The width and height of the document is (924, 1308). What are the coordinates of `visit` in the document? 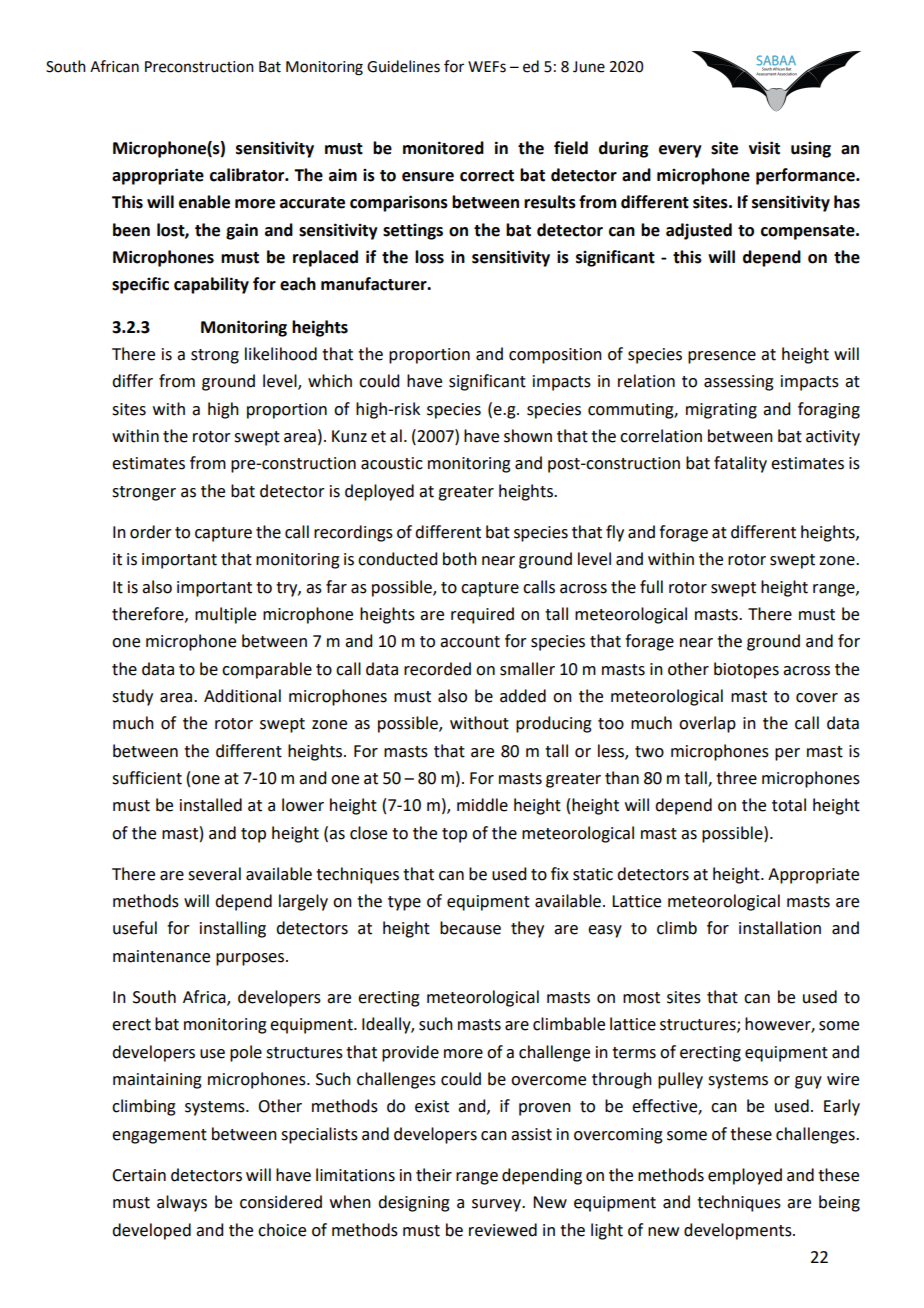 It's located at (764, 148).
